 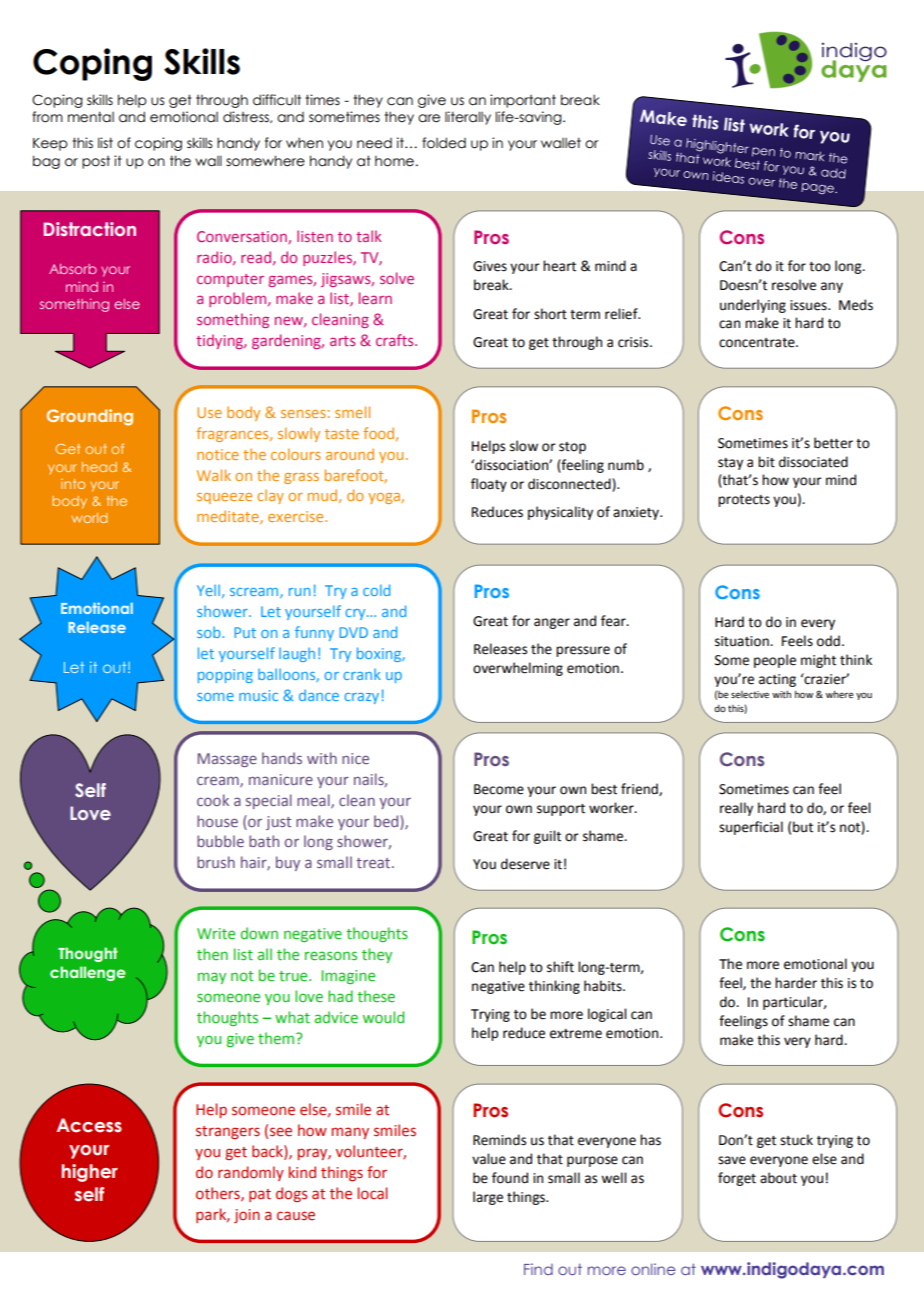 What do you see at coordinates (750, 694) in the screenshot?
I see `selective` at bounding box center [750, 694].
